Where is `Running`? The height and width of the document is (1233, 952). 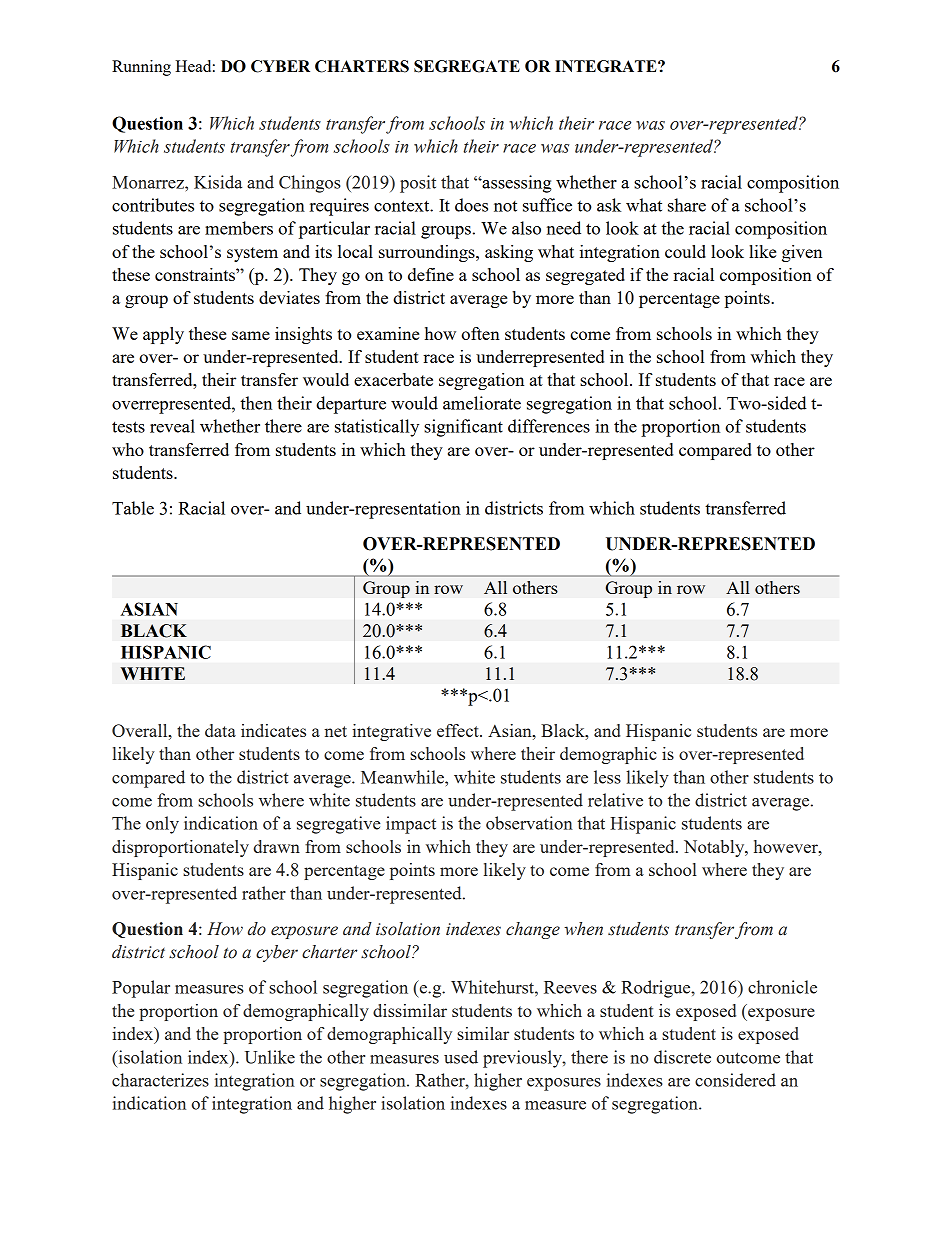 Running is located at coordinates (141, 68).
